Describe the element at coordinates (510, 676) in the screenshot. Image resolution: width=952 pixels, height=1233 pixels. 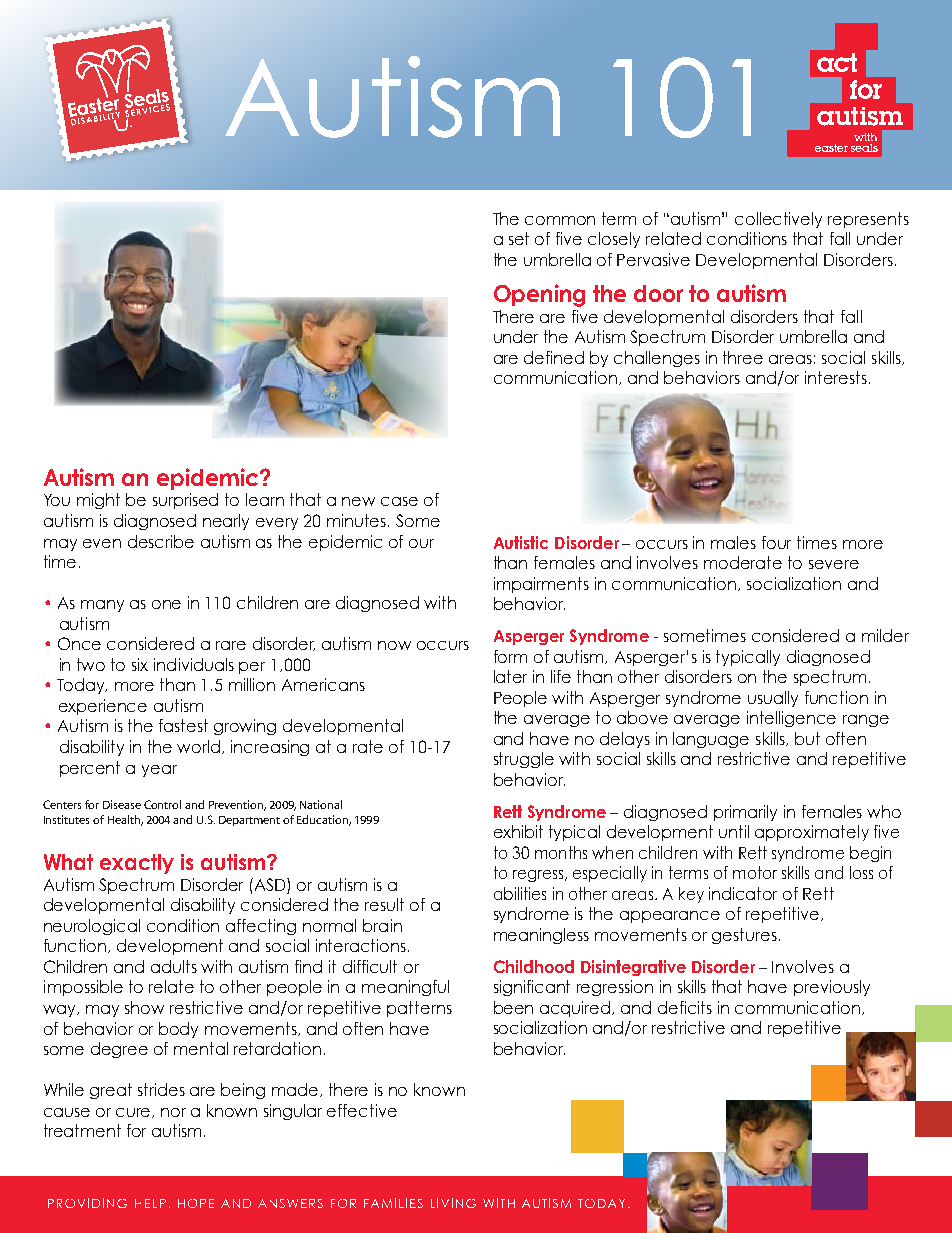
I see `later` at that location.
